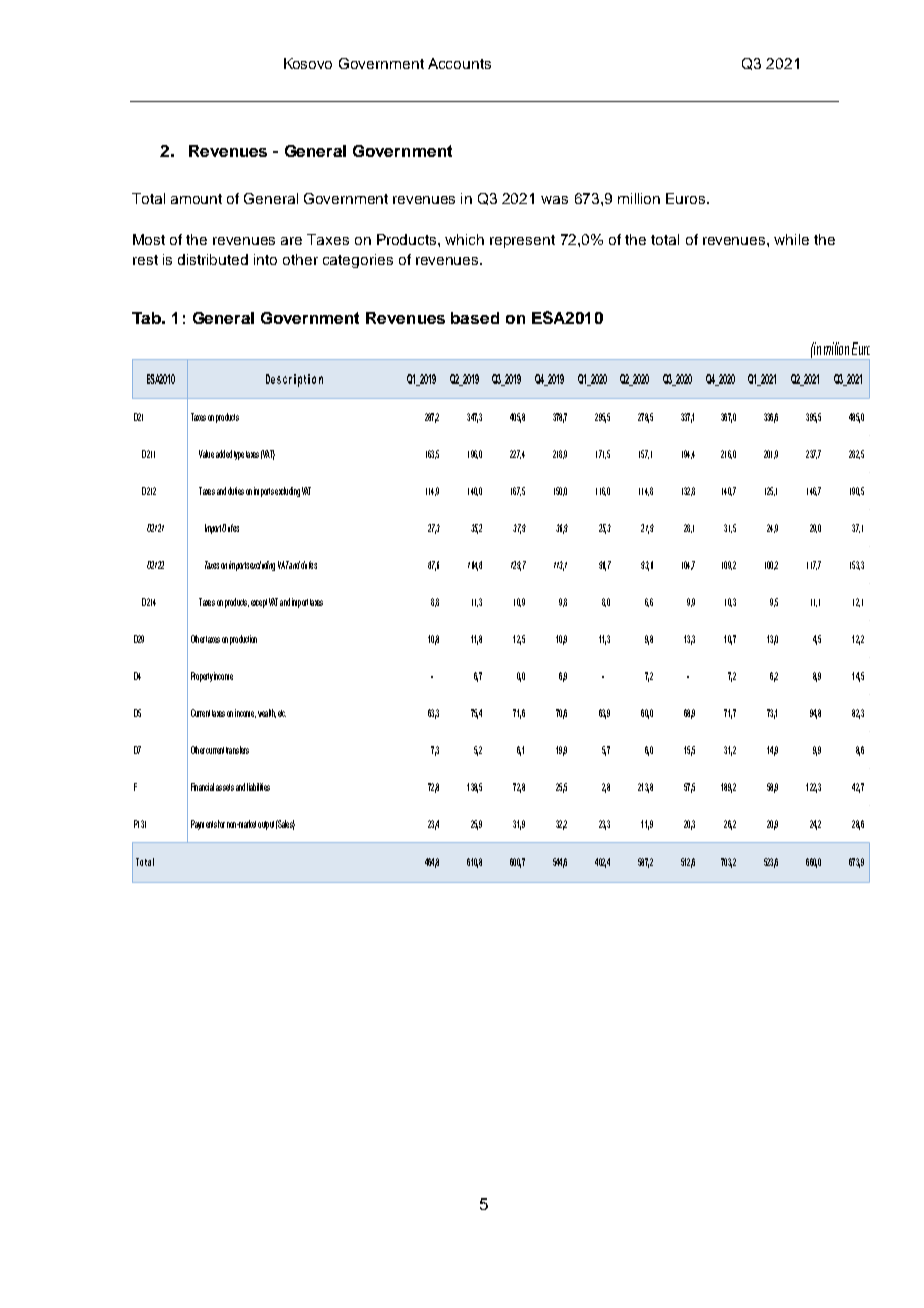 Image resolution: width=924 pixels, height=1308 pixels. I want to click on Accounts, so click(459, 63).
